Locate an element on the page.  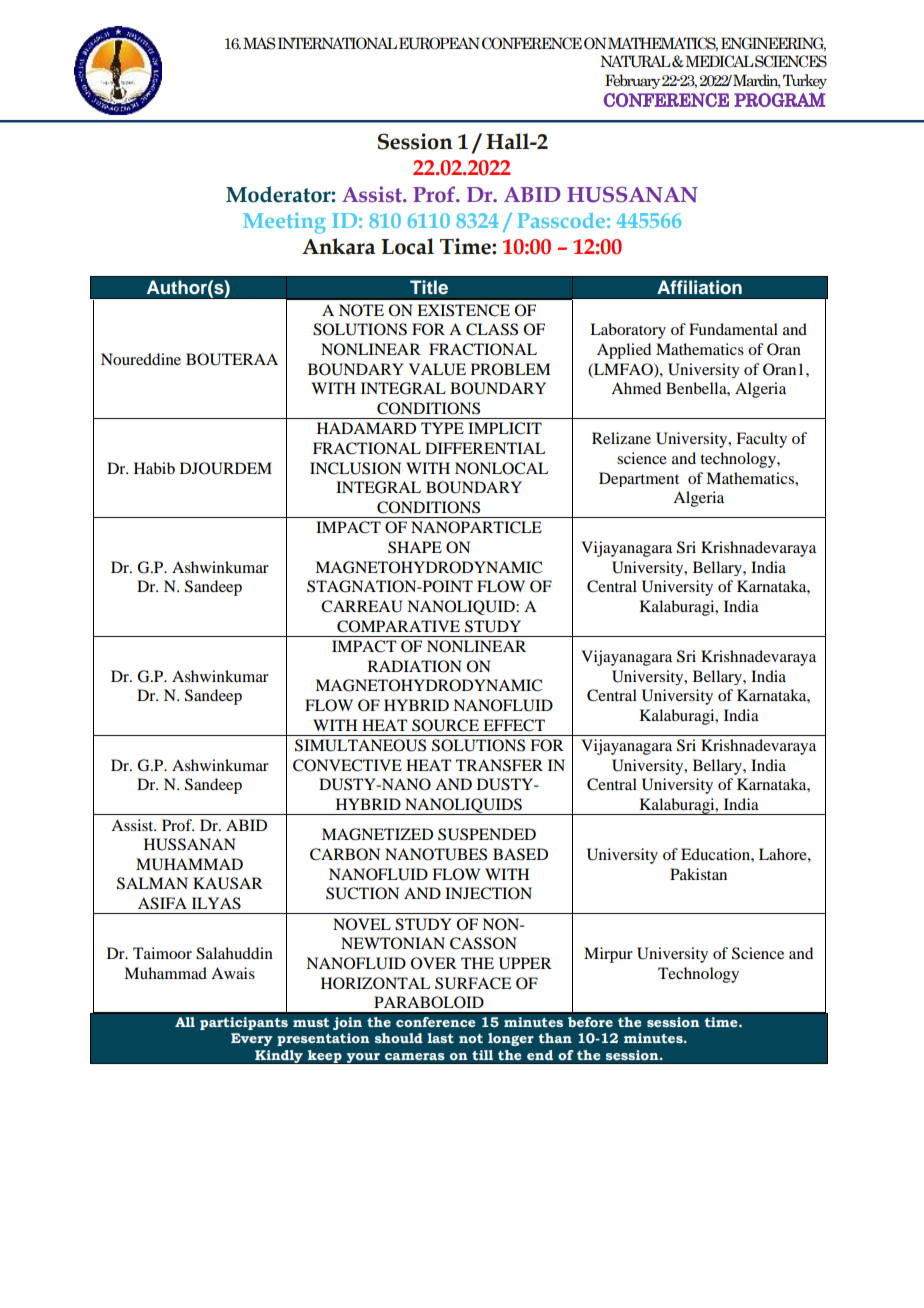
EUROPEAN is located at coordinates (439, 43).
